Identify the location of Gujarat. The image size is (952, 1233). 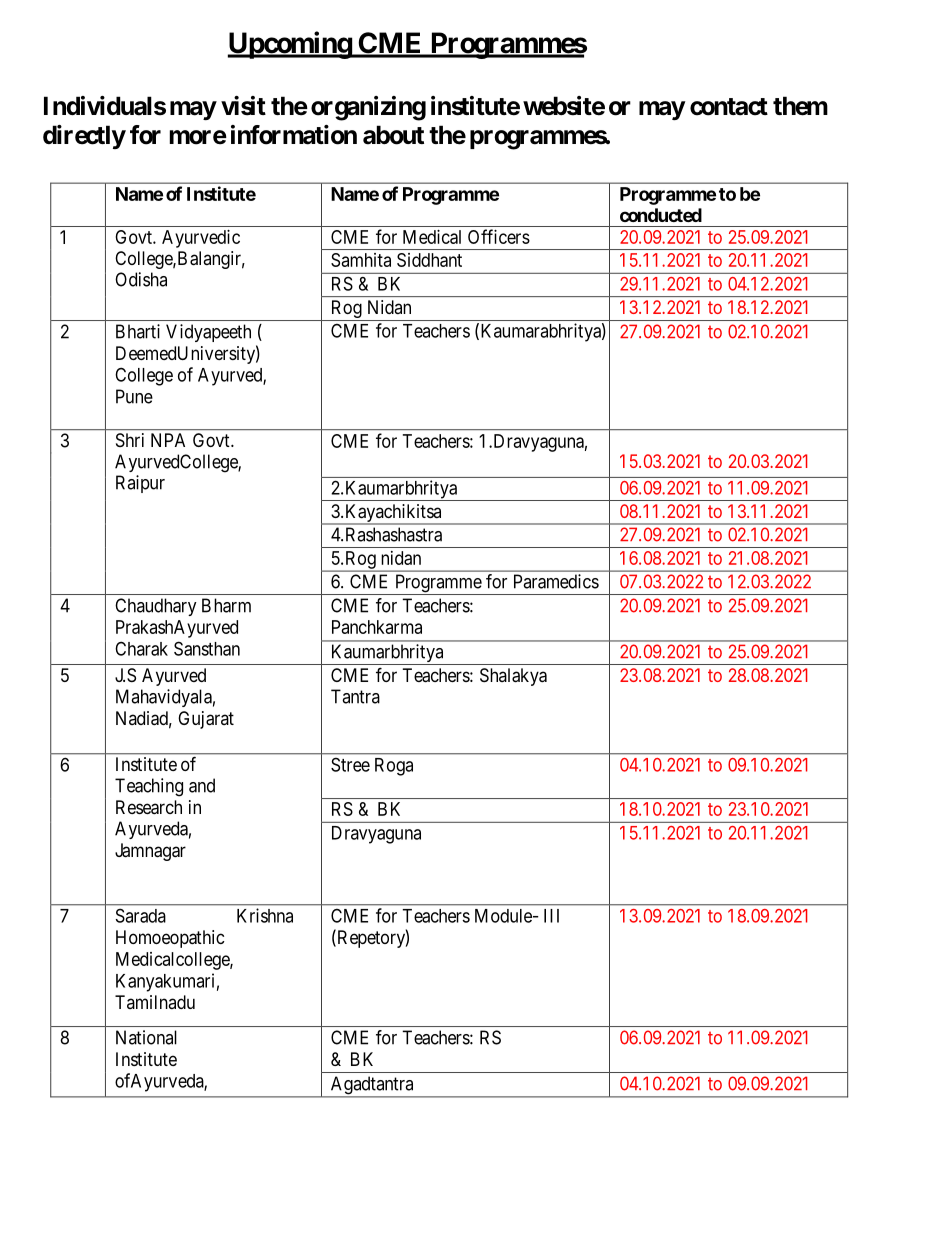
(206, 720).
